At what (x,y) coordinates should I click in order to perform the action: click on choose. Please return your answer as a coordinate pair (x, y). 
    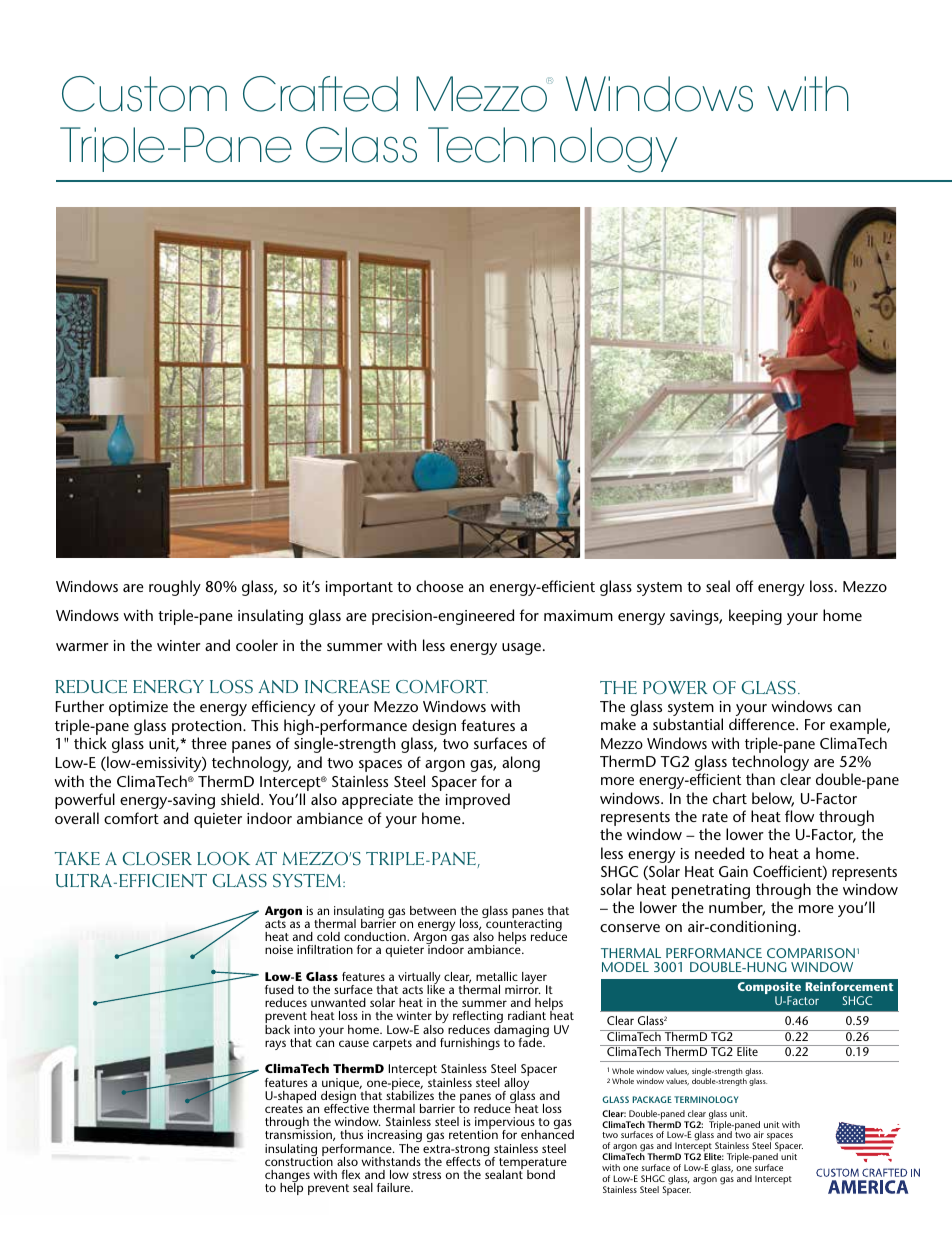
    Looking at the image, I should click on (440, 586).
